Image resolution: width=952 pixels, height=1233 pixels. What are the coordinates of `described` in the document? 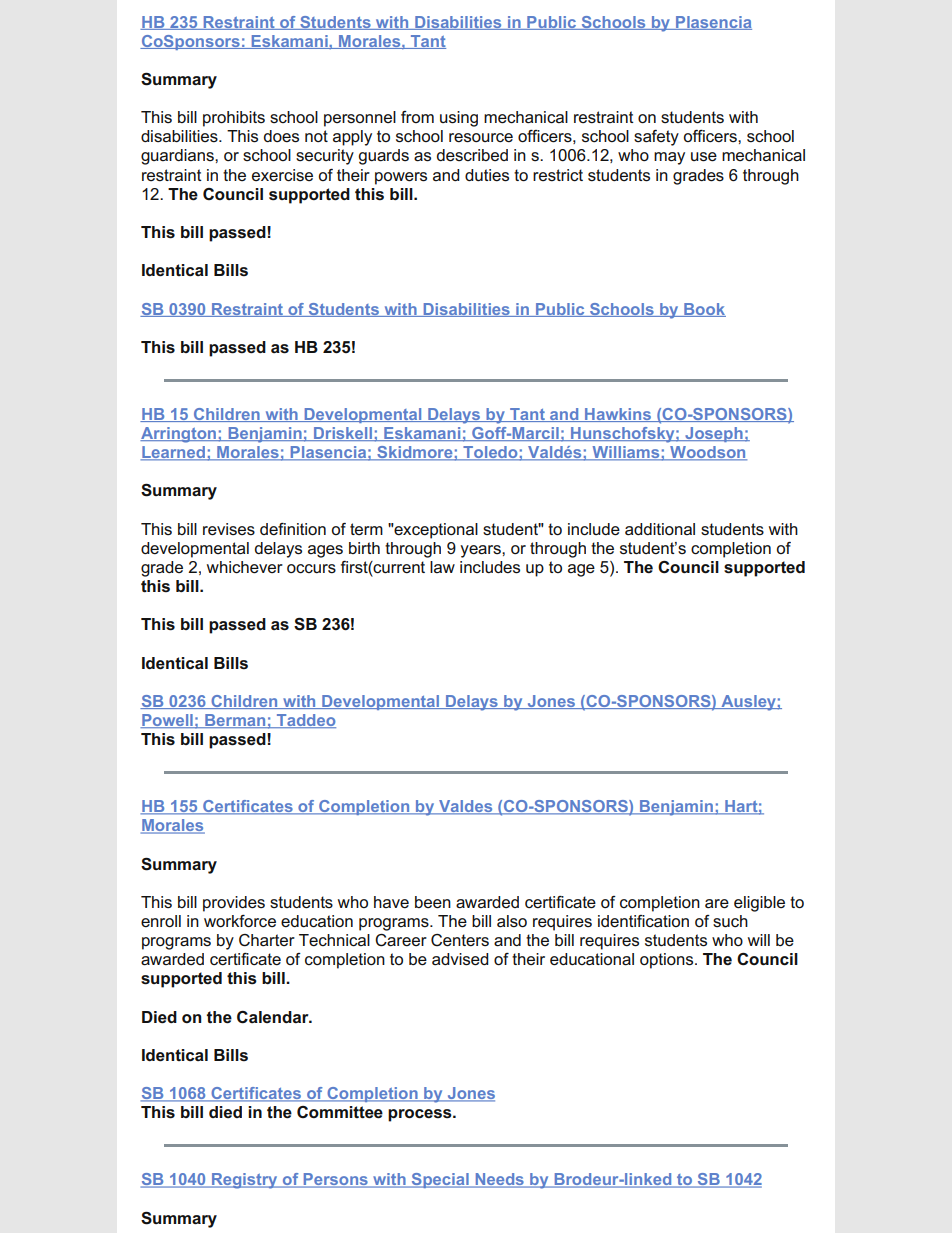 It's located at (472, 155).
